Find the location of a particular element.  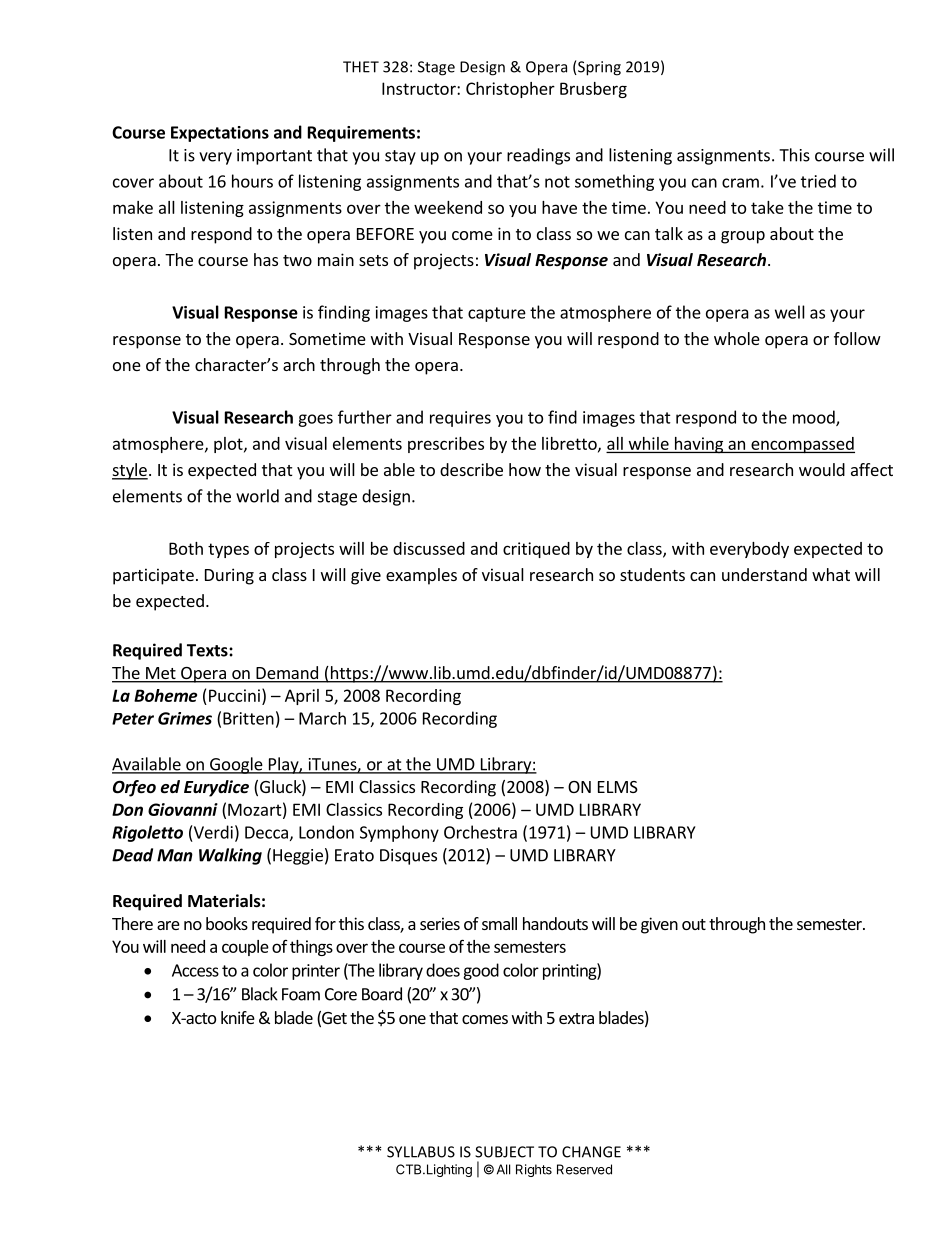

examples is located at coordinates (421, 576).
